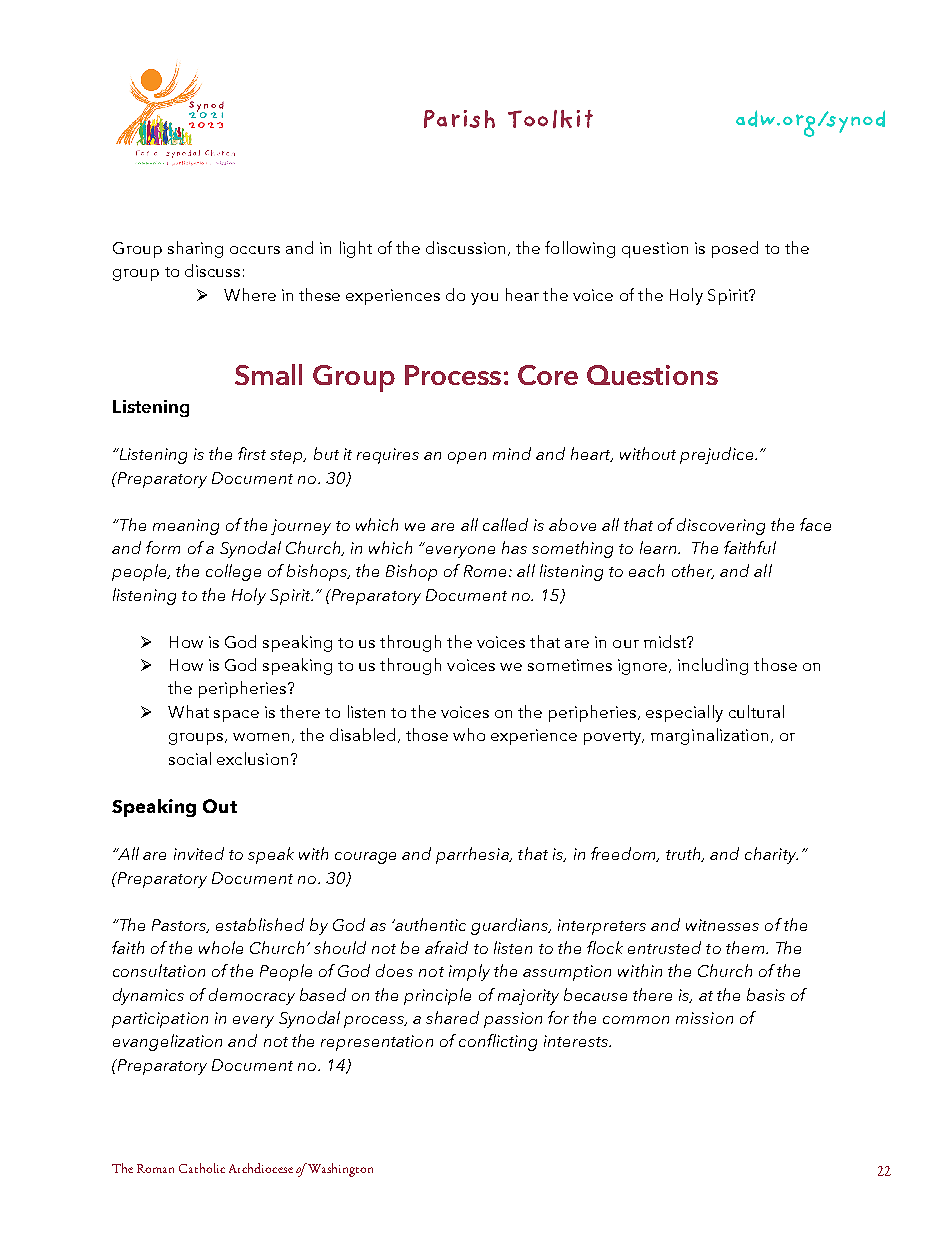 The width and height of the image is (952, 1233). I want to click on sometimes, so click(570, 665).
